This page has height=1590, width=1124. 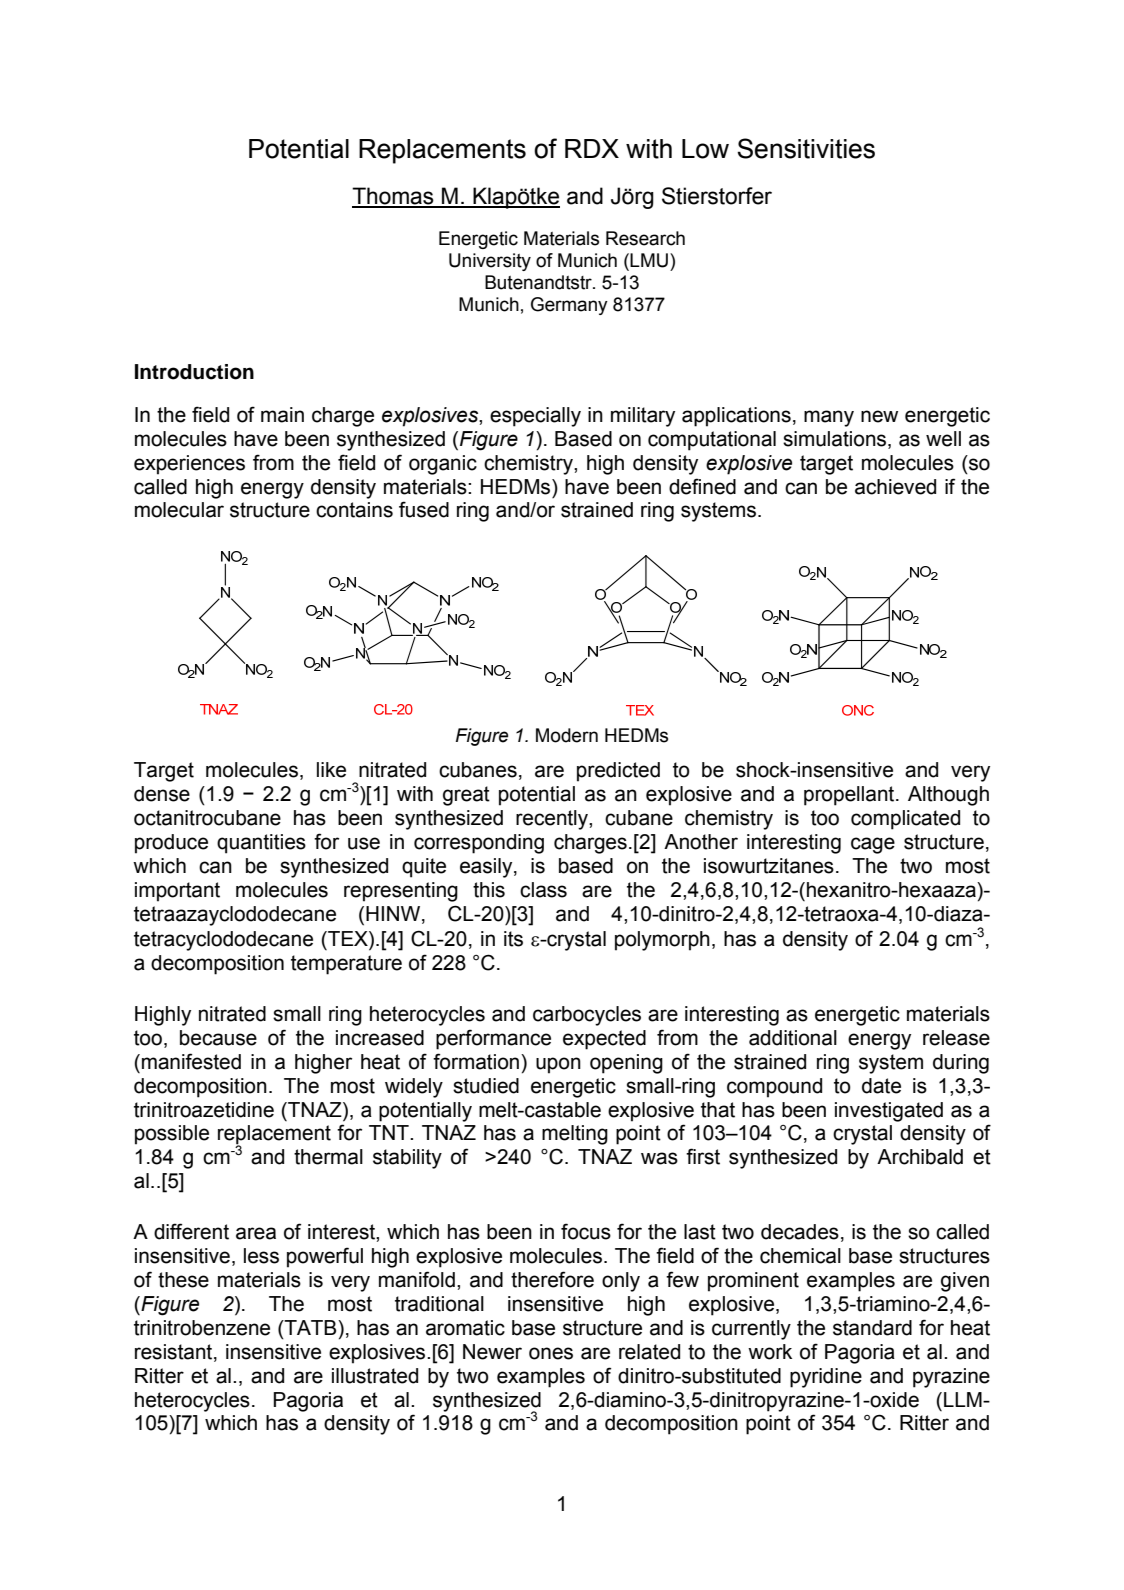 What do you see at coordinates (551, 1353) in the page?
I see `ones` at bounding box center [551, 1353].
